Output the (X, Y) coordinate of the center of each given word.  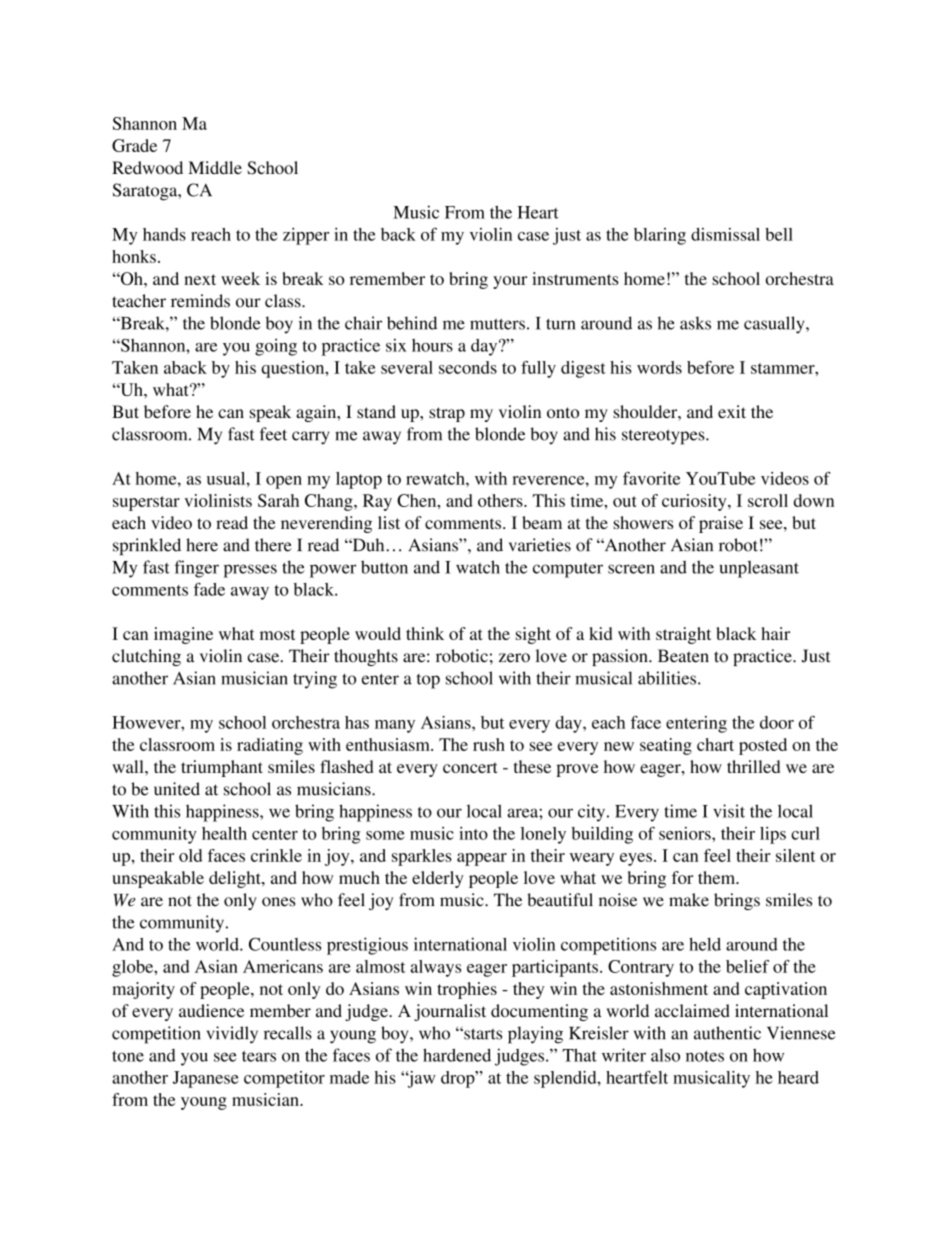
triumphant (222, 768)
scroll (768, 500)
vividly (232, 1035)
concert (470, 767)
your (510, 282)
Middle (215, 167)
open (284, 482)
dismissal (725, 234)
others (501, 500)
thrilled (753, 766)
